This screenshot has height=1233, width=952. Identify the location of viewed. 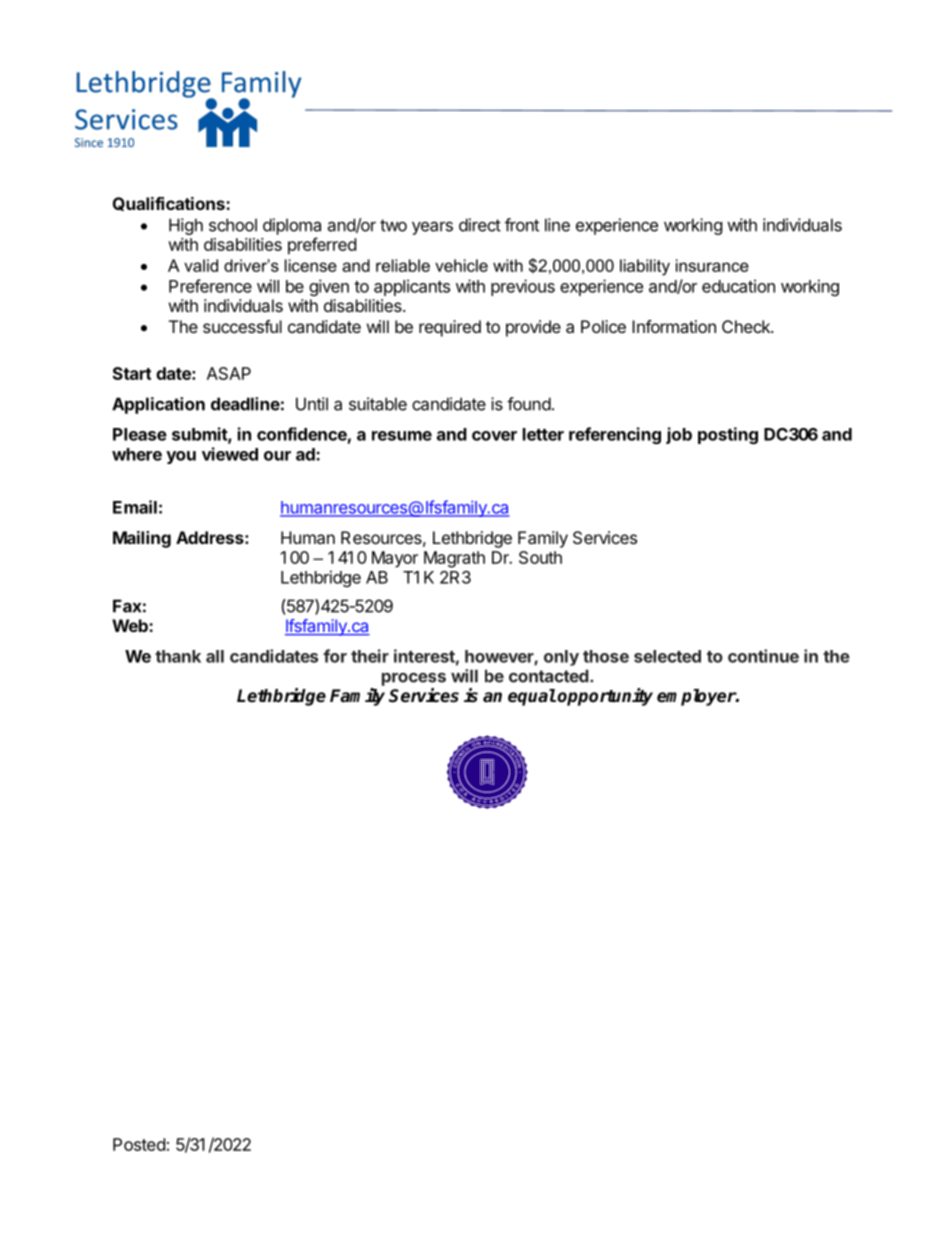
(230, 454).
